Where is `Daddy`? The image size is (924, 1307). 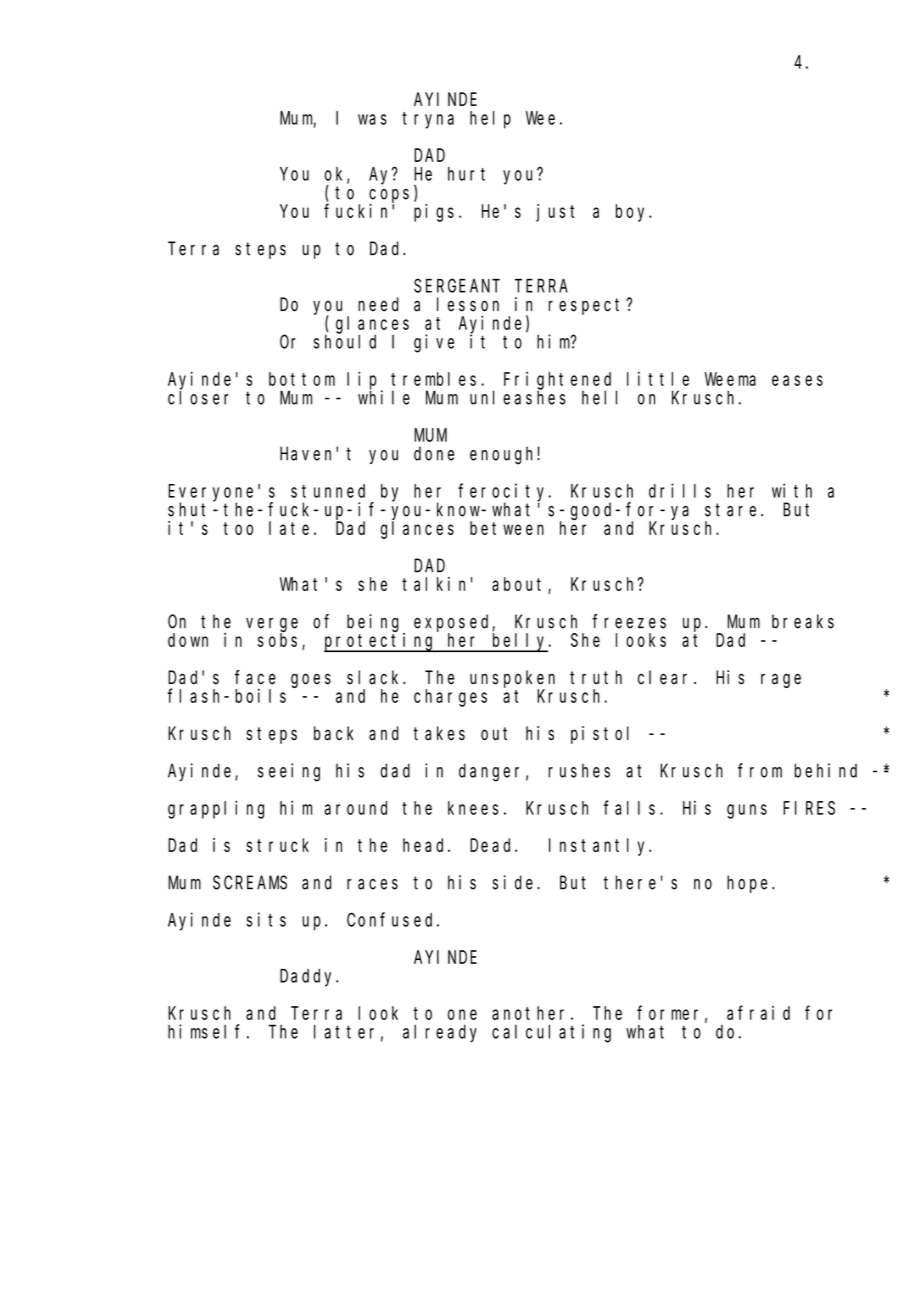 Daddy is located at coordinates (309, 978).
